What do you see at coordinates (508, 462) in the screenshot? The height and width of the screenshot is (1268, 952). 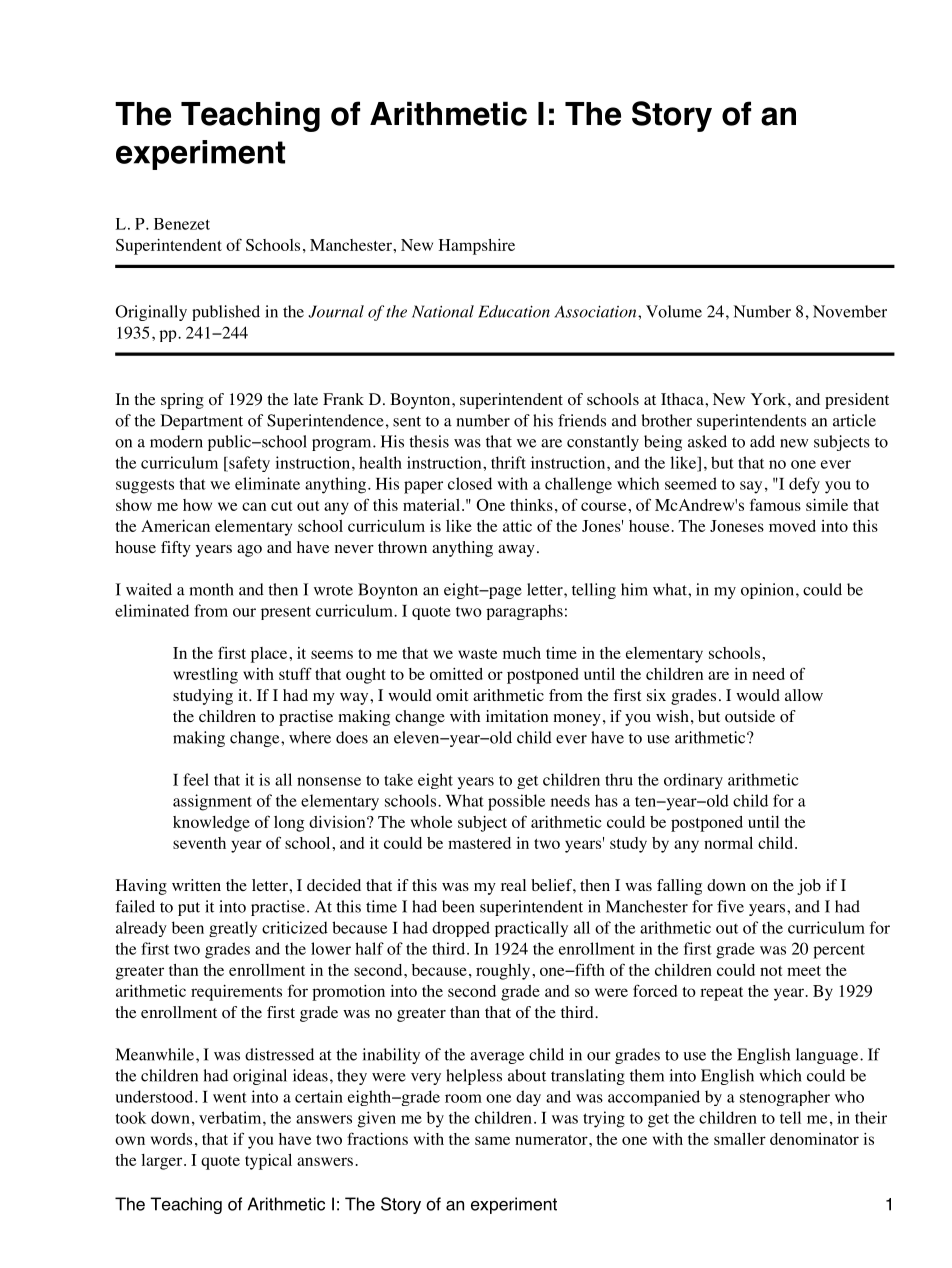 I see `thrift` at bounding box center [508, 462].
